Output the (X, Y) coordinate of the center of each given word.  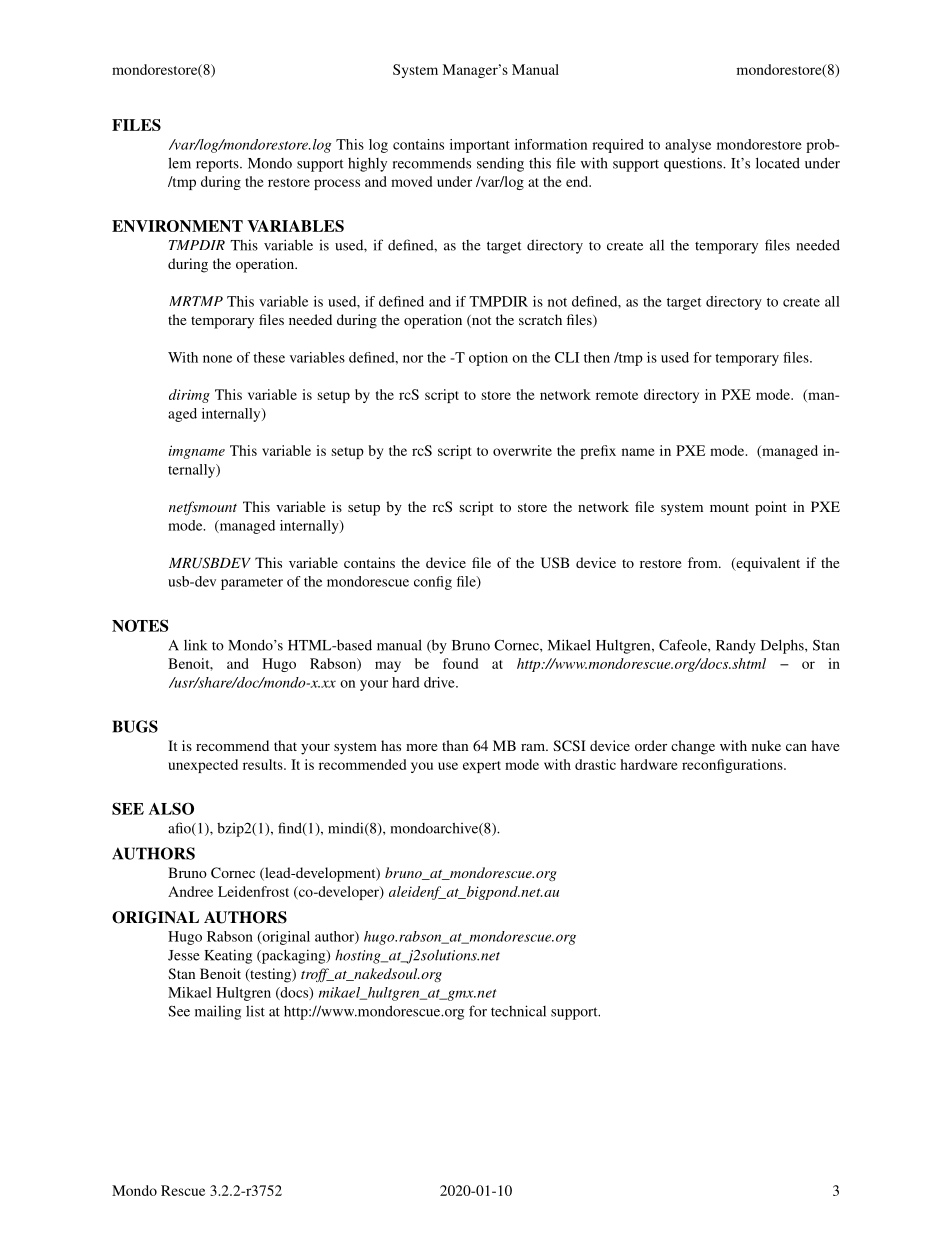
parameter (252, 584)
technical (518, 1011)
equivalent (767, 564)
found (460, 663)
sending (500, 164)
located (778, 163)
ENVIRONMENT (177, 226)
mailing (218, 1012)
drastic (595, 764)
